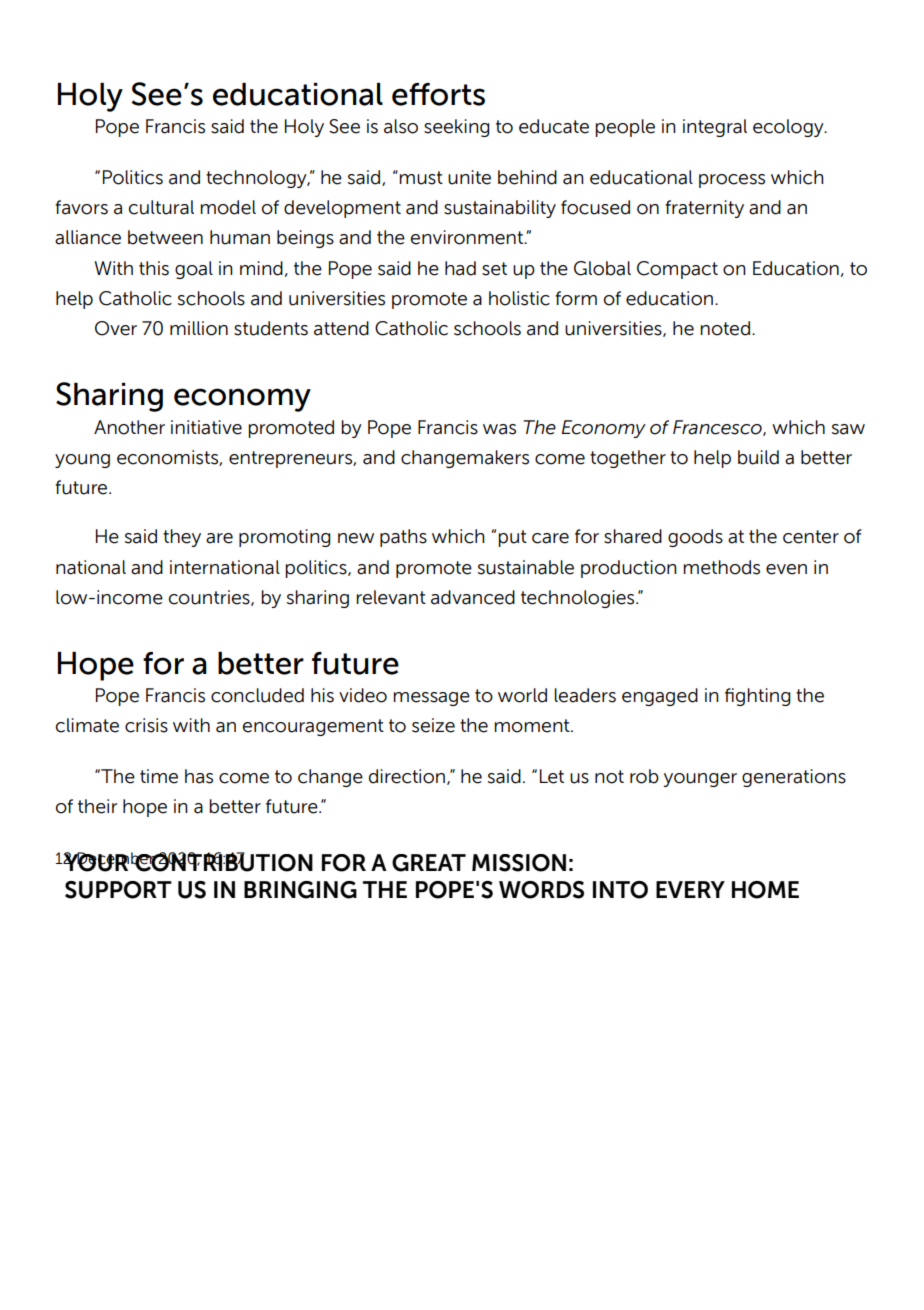 Image resolution: width=924 pixels, height=1310 pixels. I want to click on seeking, so click(456, 128).
